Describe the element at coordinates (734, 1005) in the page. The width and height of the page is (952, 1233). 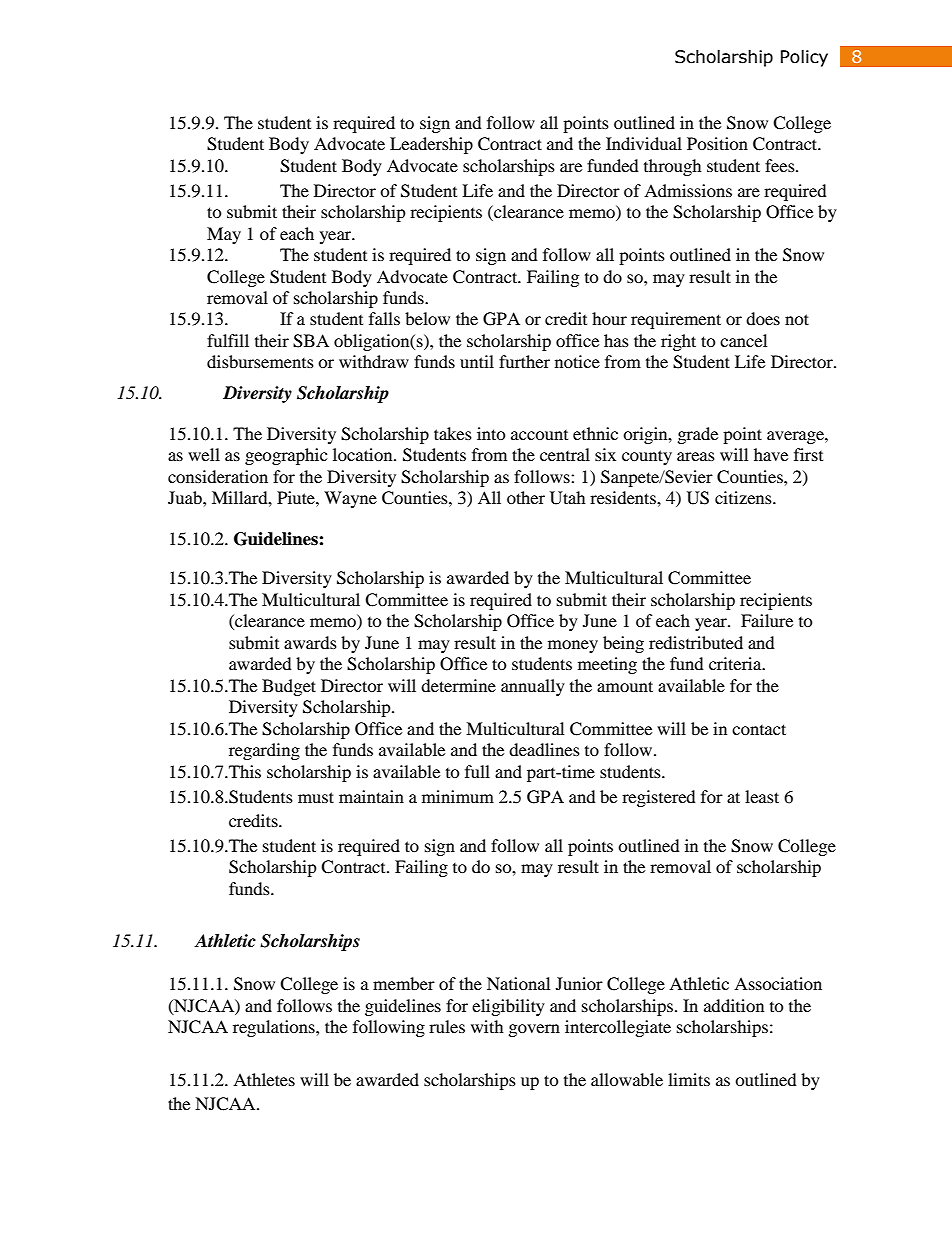
I see `addition` at that location.
